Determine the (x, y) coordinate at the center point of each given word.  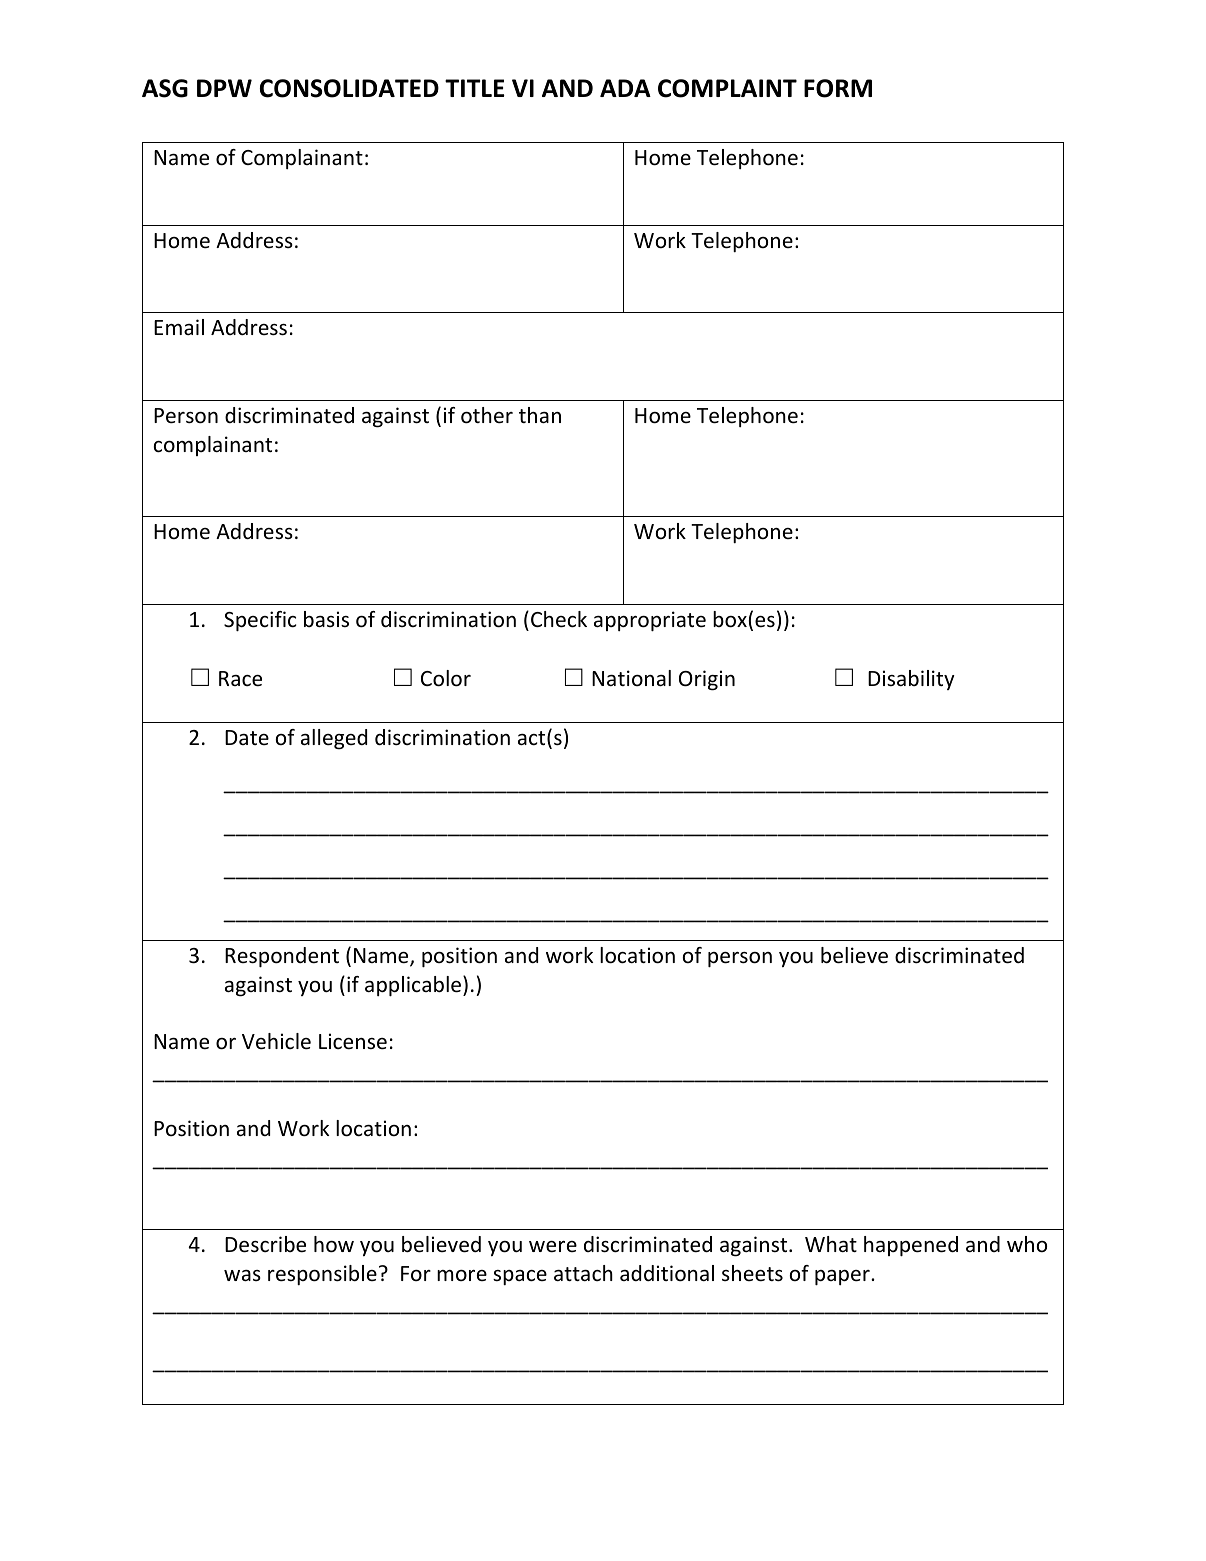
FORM (838, 88)
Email (179, 327)
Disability (911, 680)
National (631, 678)
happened (911, 1246)
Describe (265, 1244)
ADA (625, 88)
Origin (707, 680)
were (553, 1247)
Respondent (282, 957)
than (540, 415)
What (831, 1244)
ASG (165, 88)
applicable (413, 986)
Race (240, 679)
